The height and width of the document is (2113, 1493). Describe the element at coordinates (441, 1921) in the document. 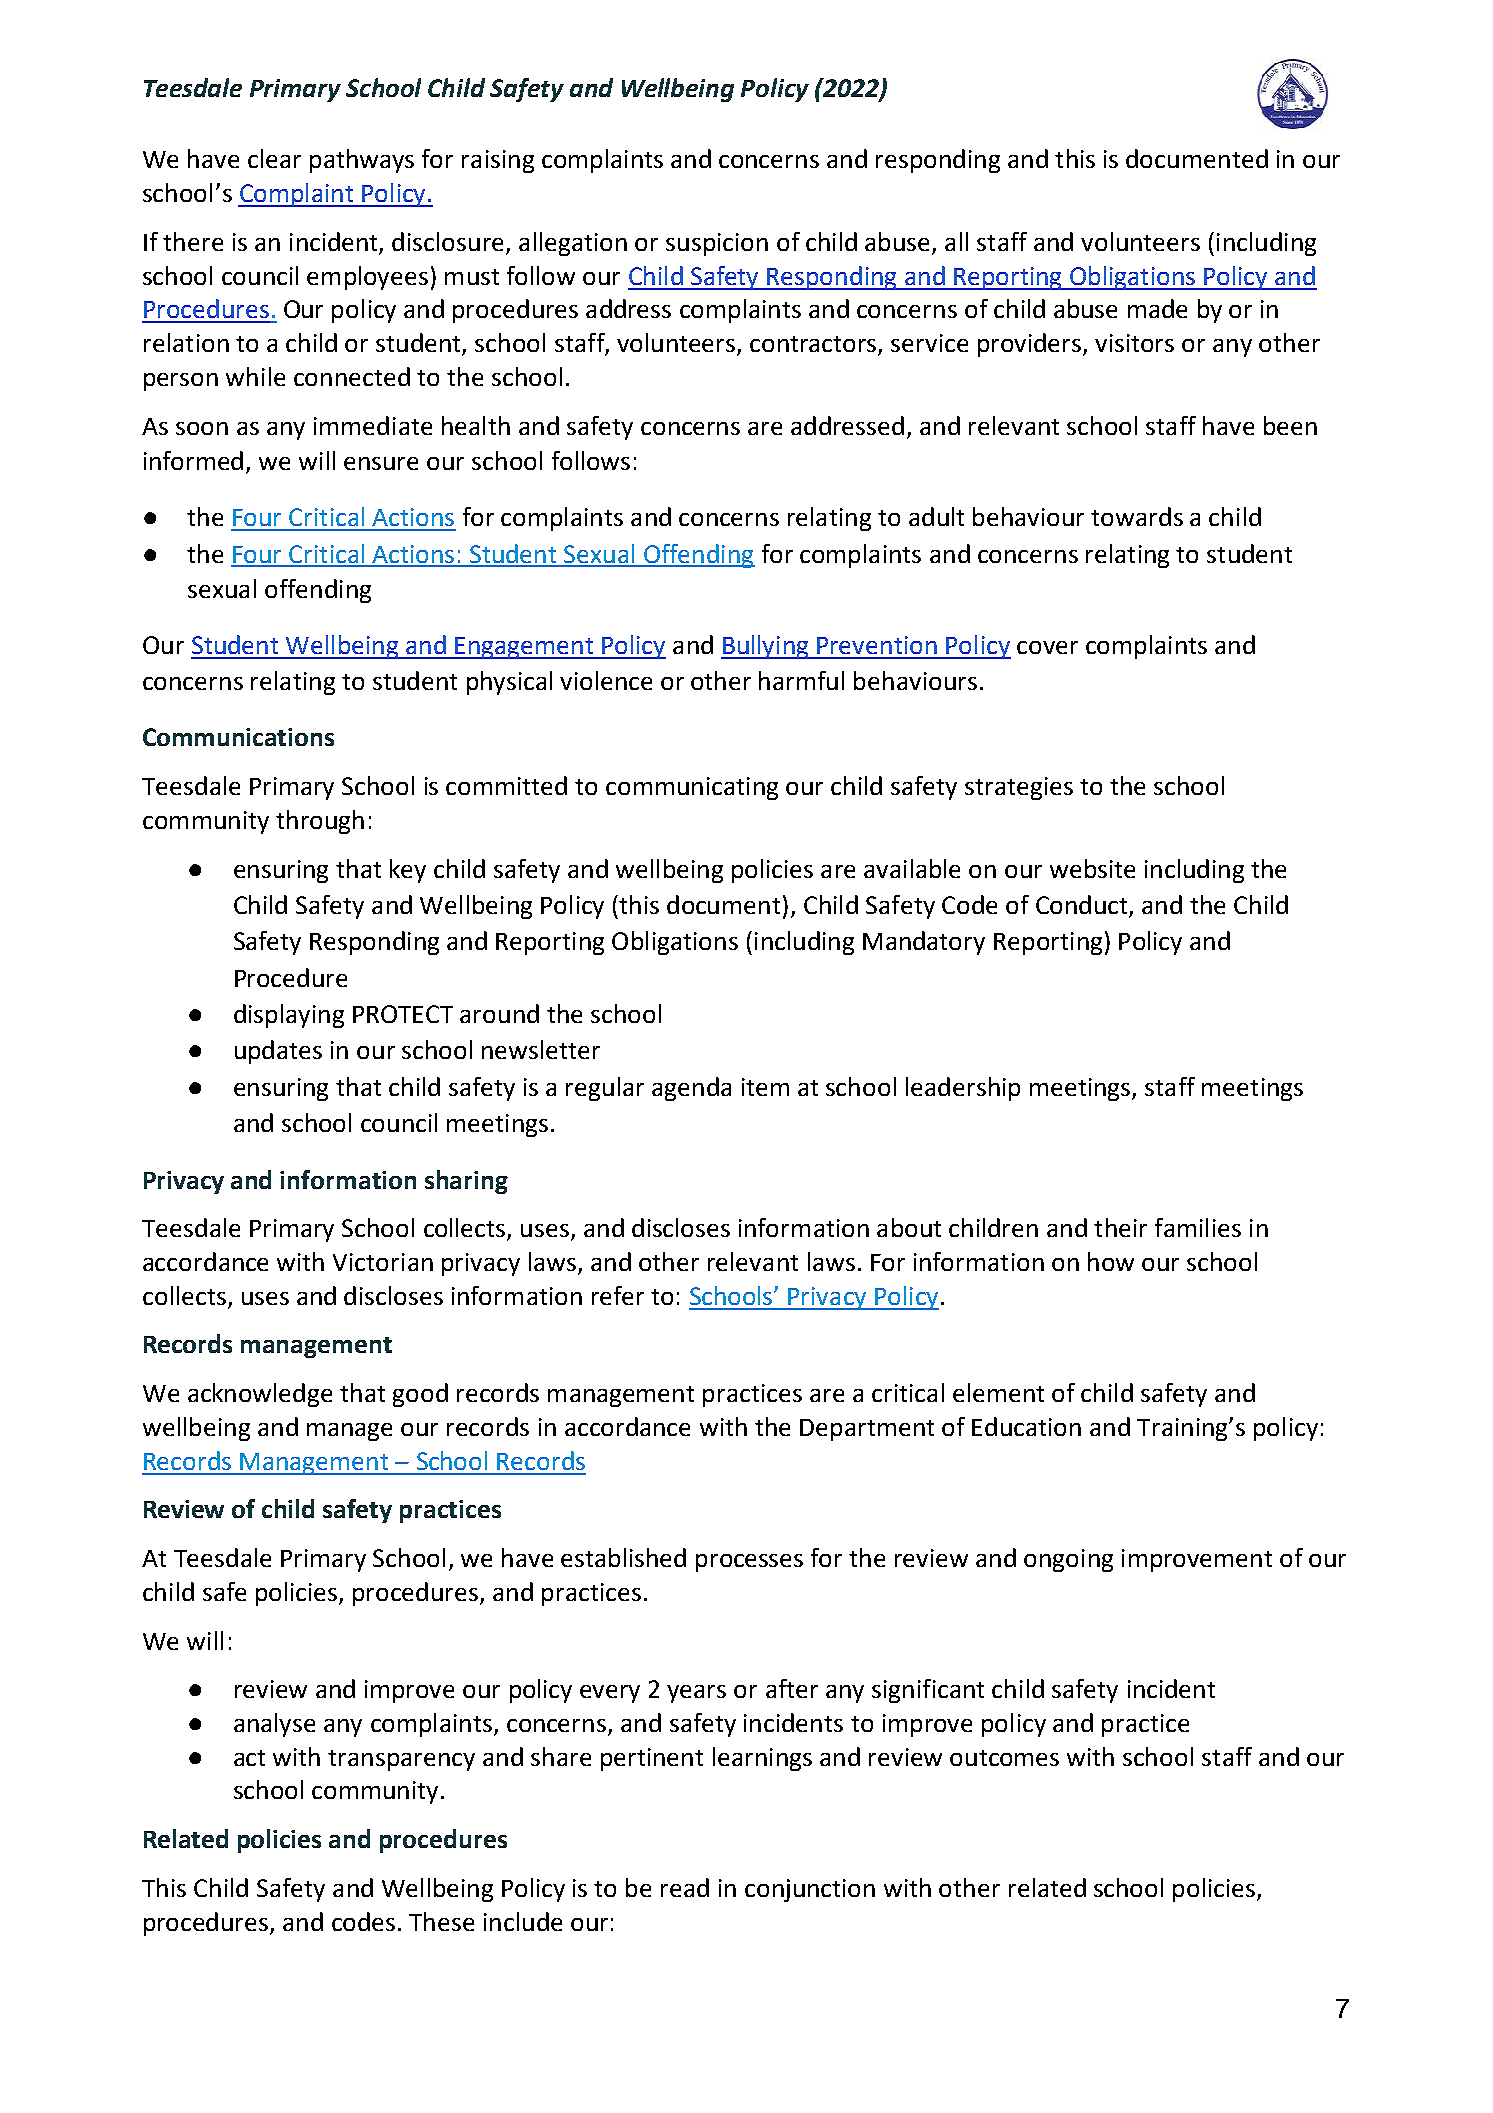

I see `These` at that location.
